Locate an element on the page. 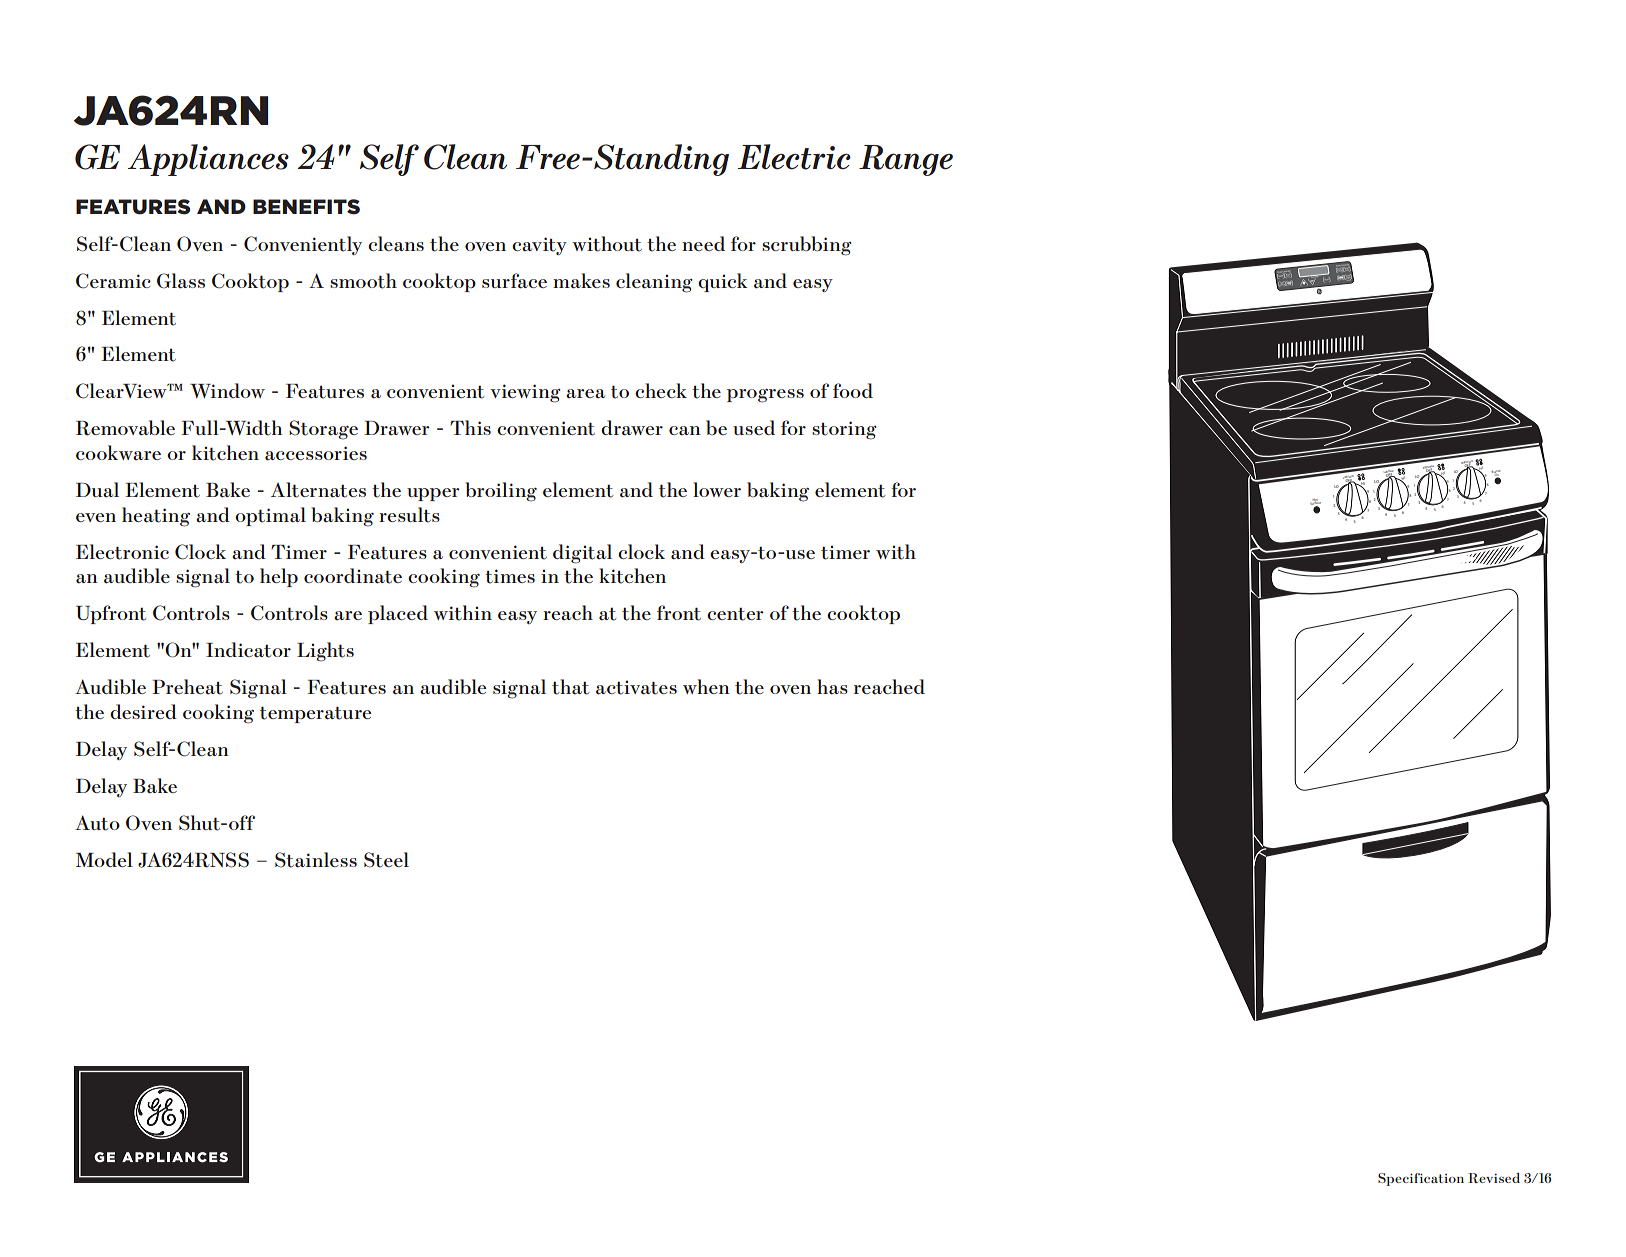 Image resolution: width=1626 pixels, height=1257 pixels. Specification is located at coordinates (1421, 1179).
